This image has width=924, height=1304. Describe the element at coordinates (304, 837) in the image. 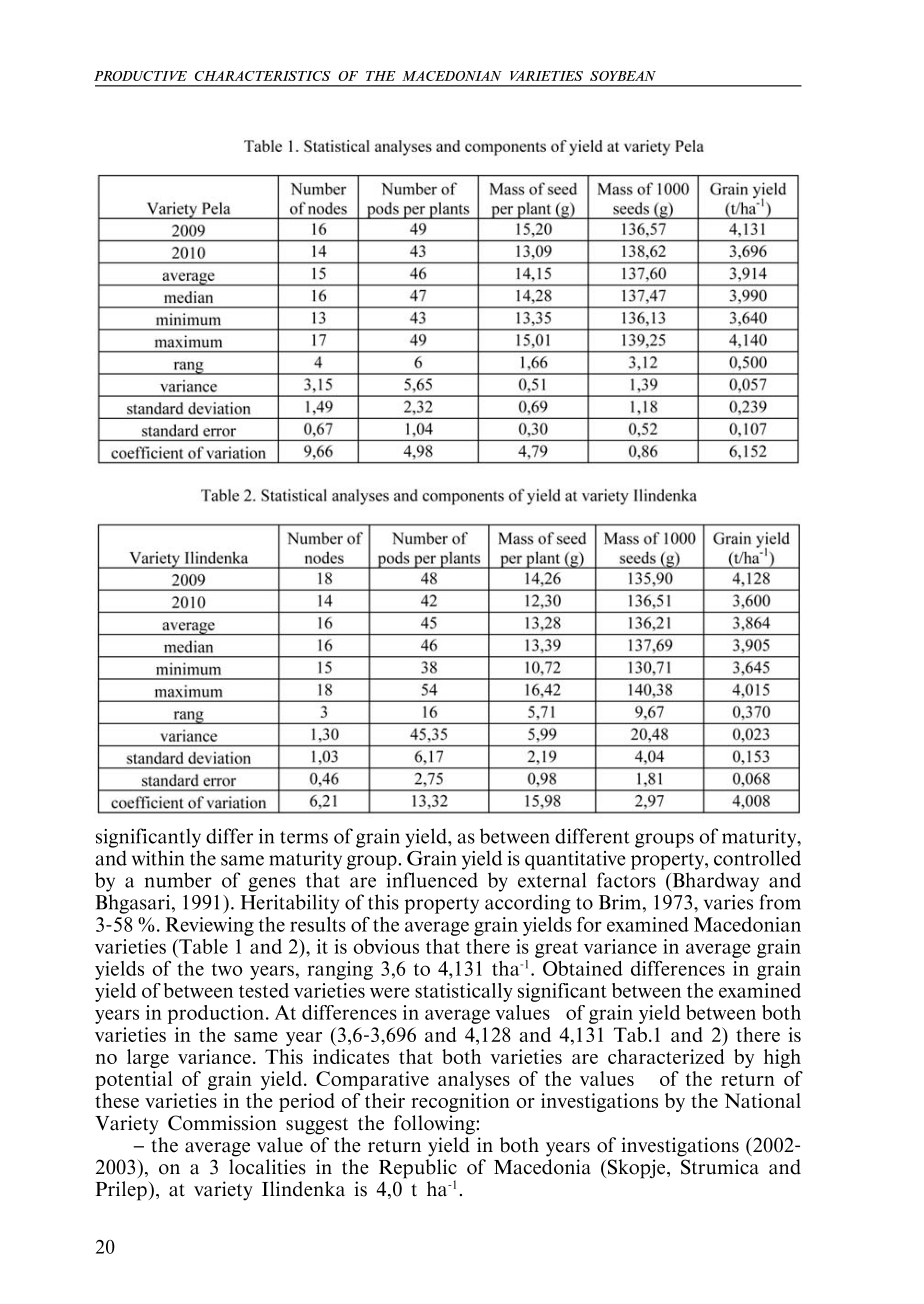

I see `terms` at that location.
